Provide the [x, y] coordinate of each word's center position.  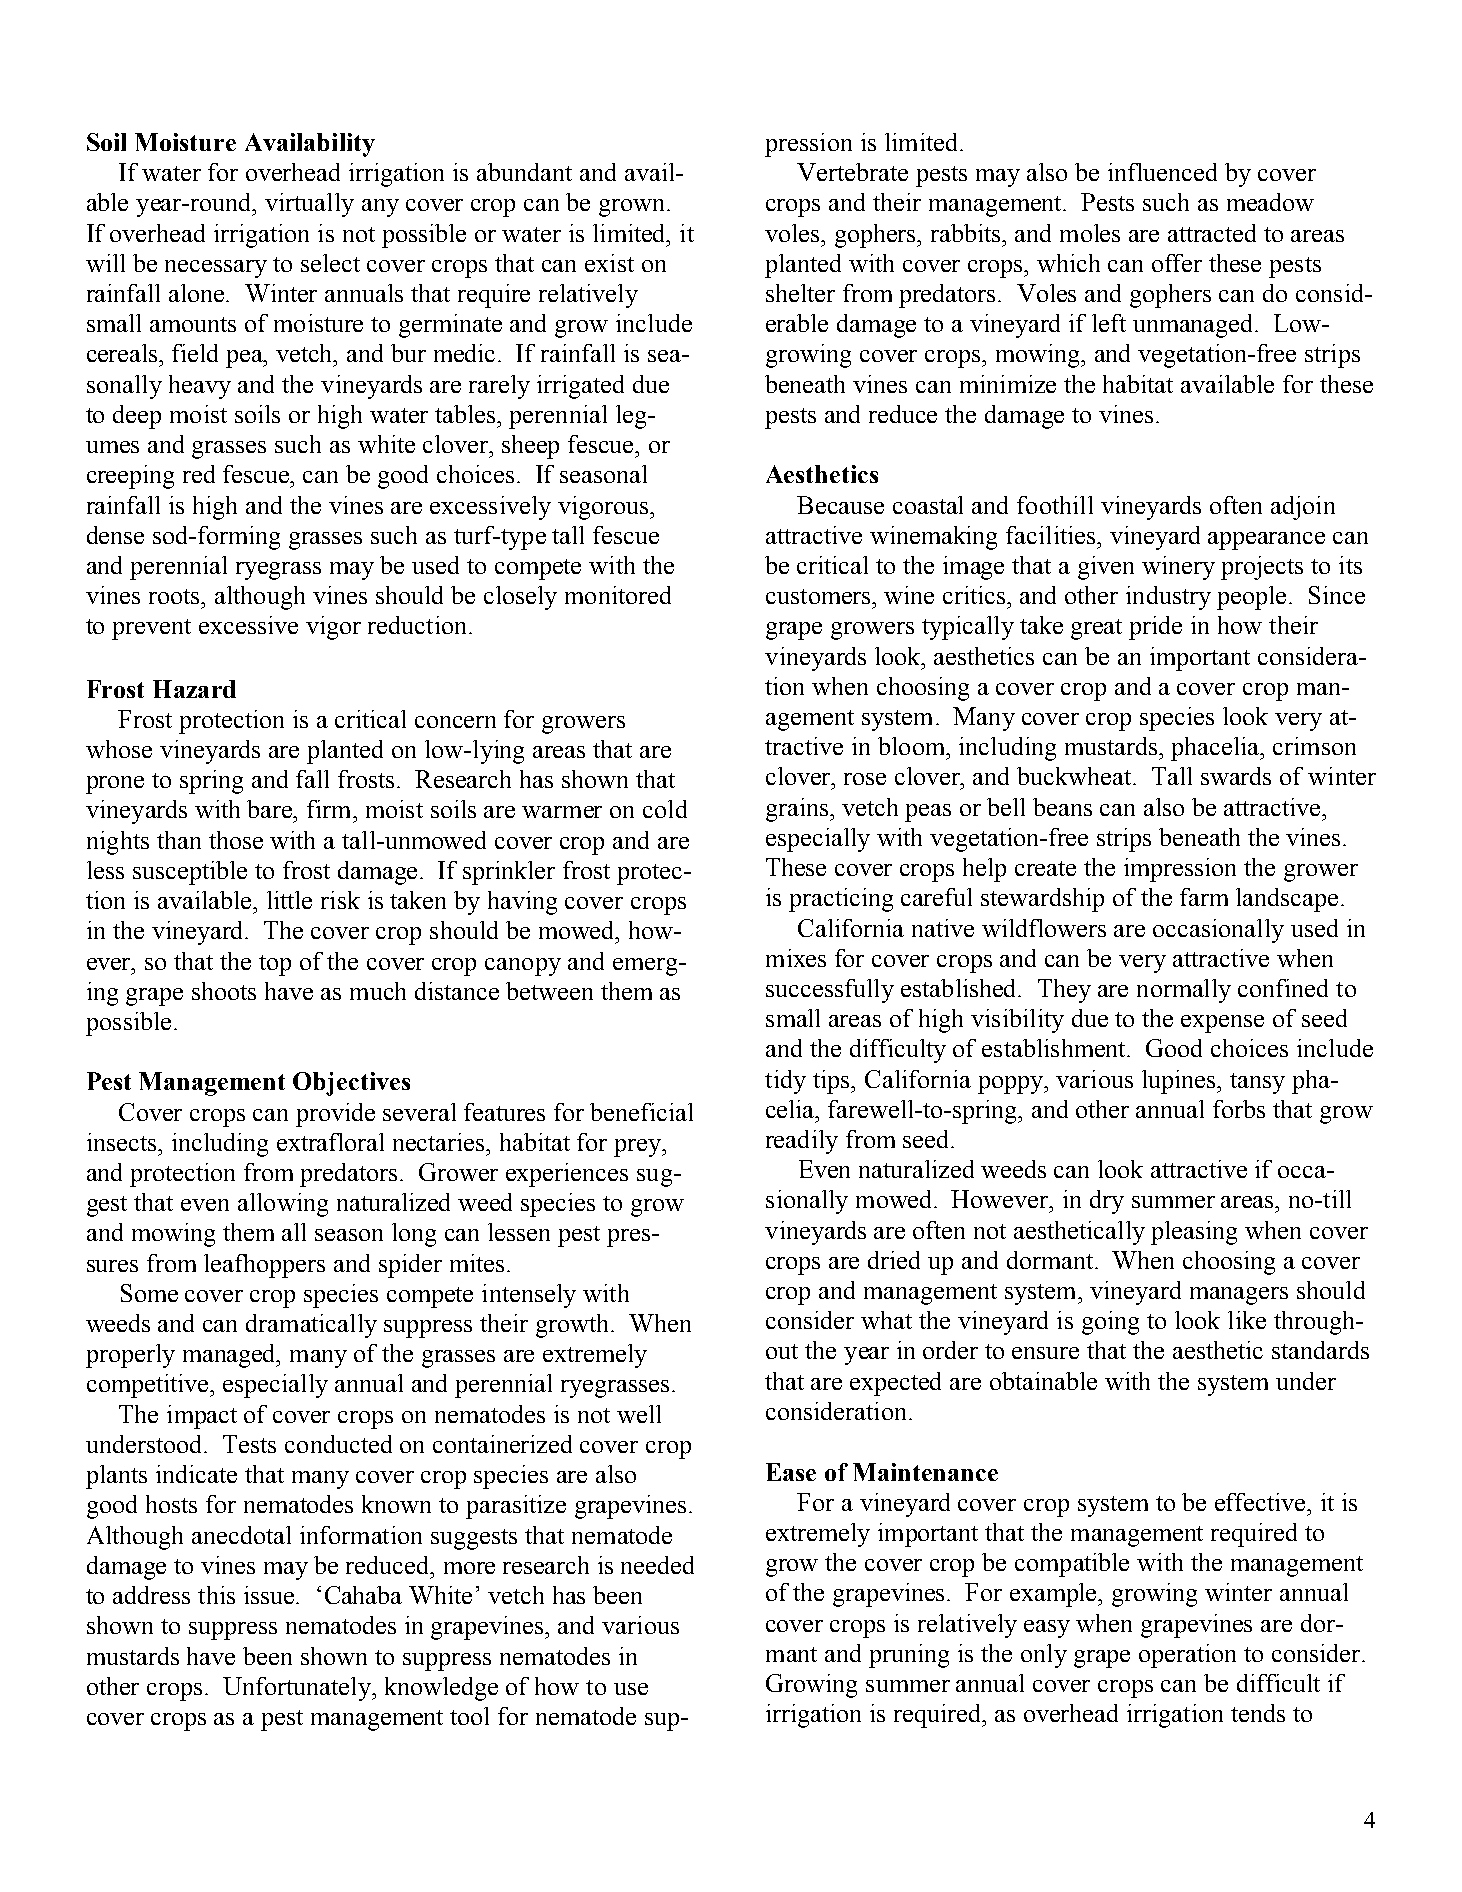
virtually [309, 205]
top [275, 965]
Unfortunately [298, 1689]
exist [609, 263]
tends [1258, 1713]
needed [657, 1565]
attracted [1212, 233]
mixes [796, 958]
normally [1184, 991]
